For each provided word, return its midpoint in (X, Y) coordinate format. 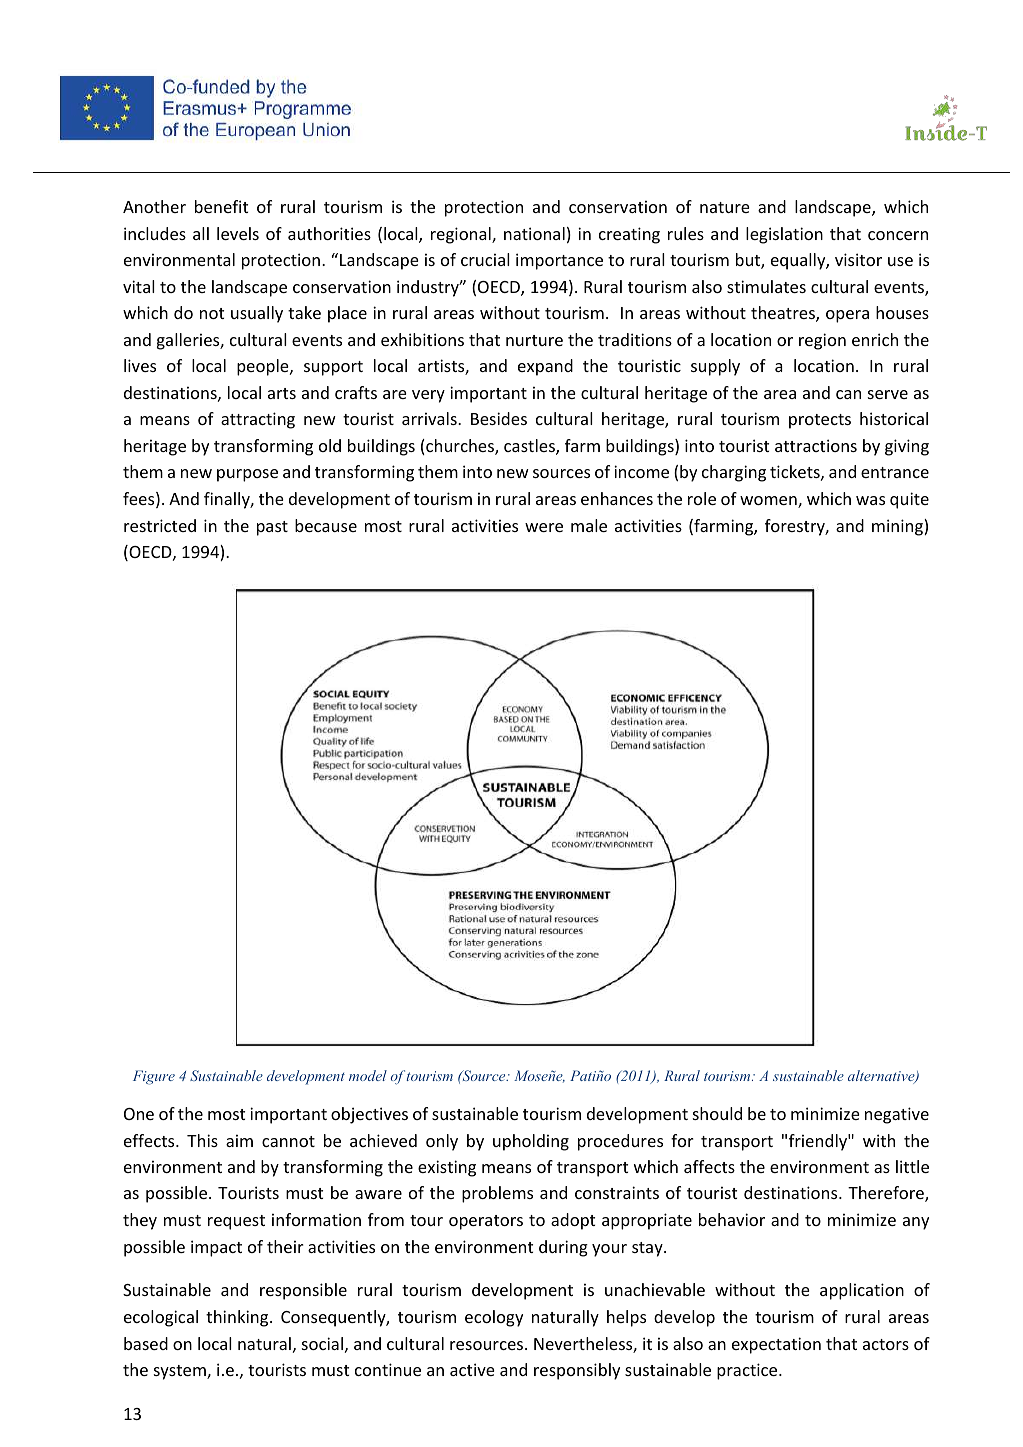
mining (898, 527)
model (368, 1075)
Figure (154, 1077)
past (272, 528)
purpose (247, 475)
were (544, 527)
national (534, 233)
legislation (784, 235)
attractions (816, 445)
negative (897, 1115)
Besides (499, 418)
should (717, 1113)
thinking (238, 1318)
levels (238, 233)
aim (239, 1140)
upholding (531, 1142)
